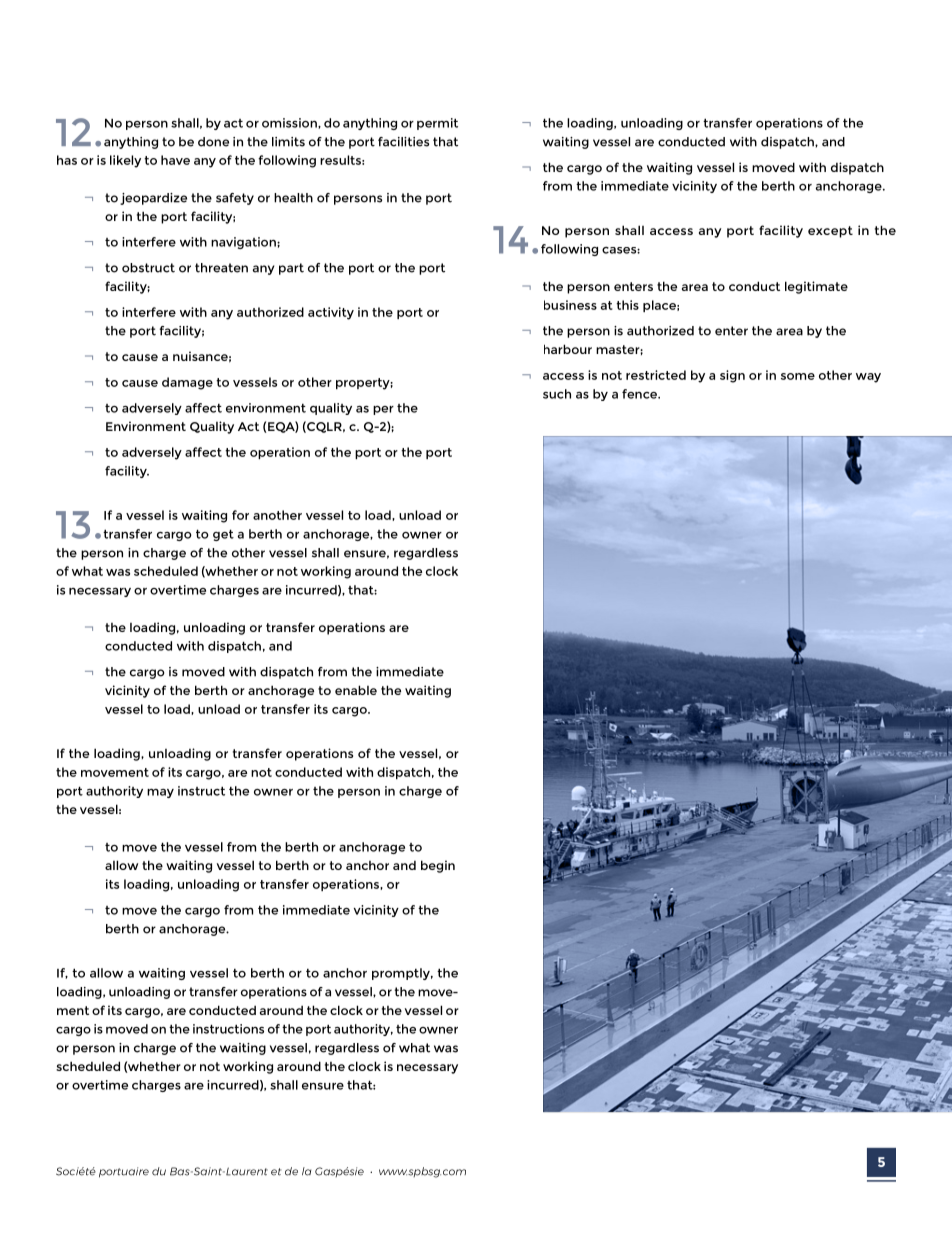 This screenshot has width=952, height=1233. What do you see at coordinates (557, 394) in the screenshot?
I see `such` at bounding box center [557, 394].
